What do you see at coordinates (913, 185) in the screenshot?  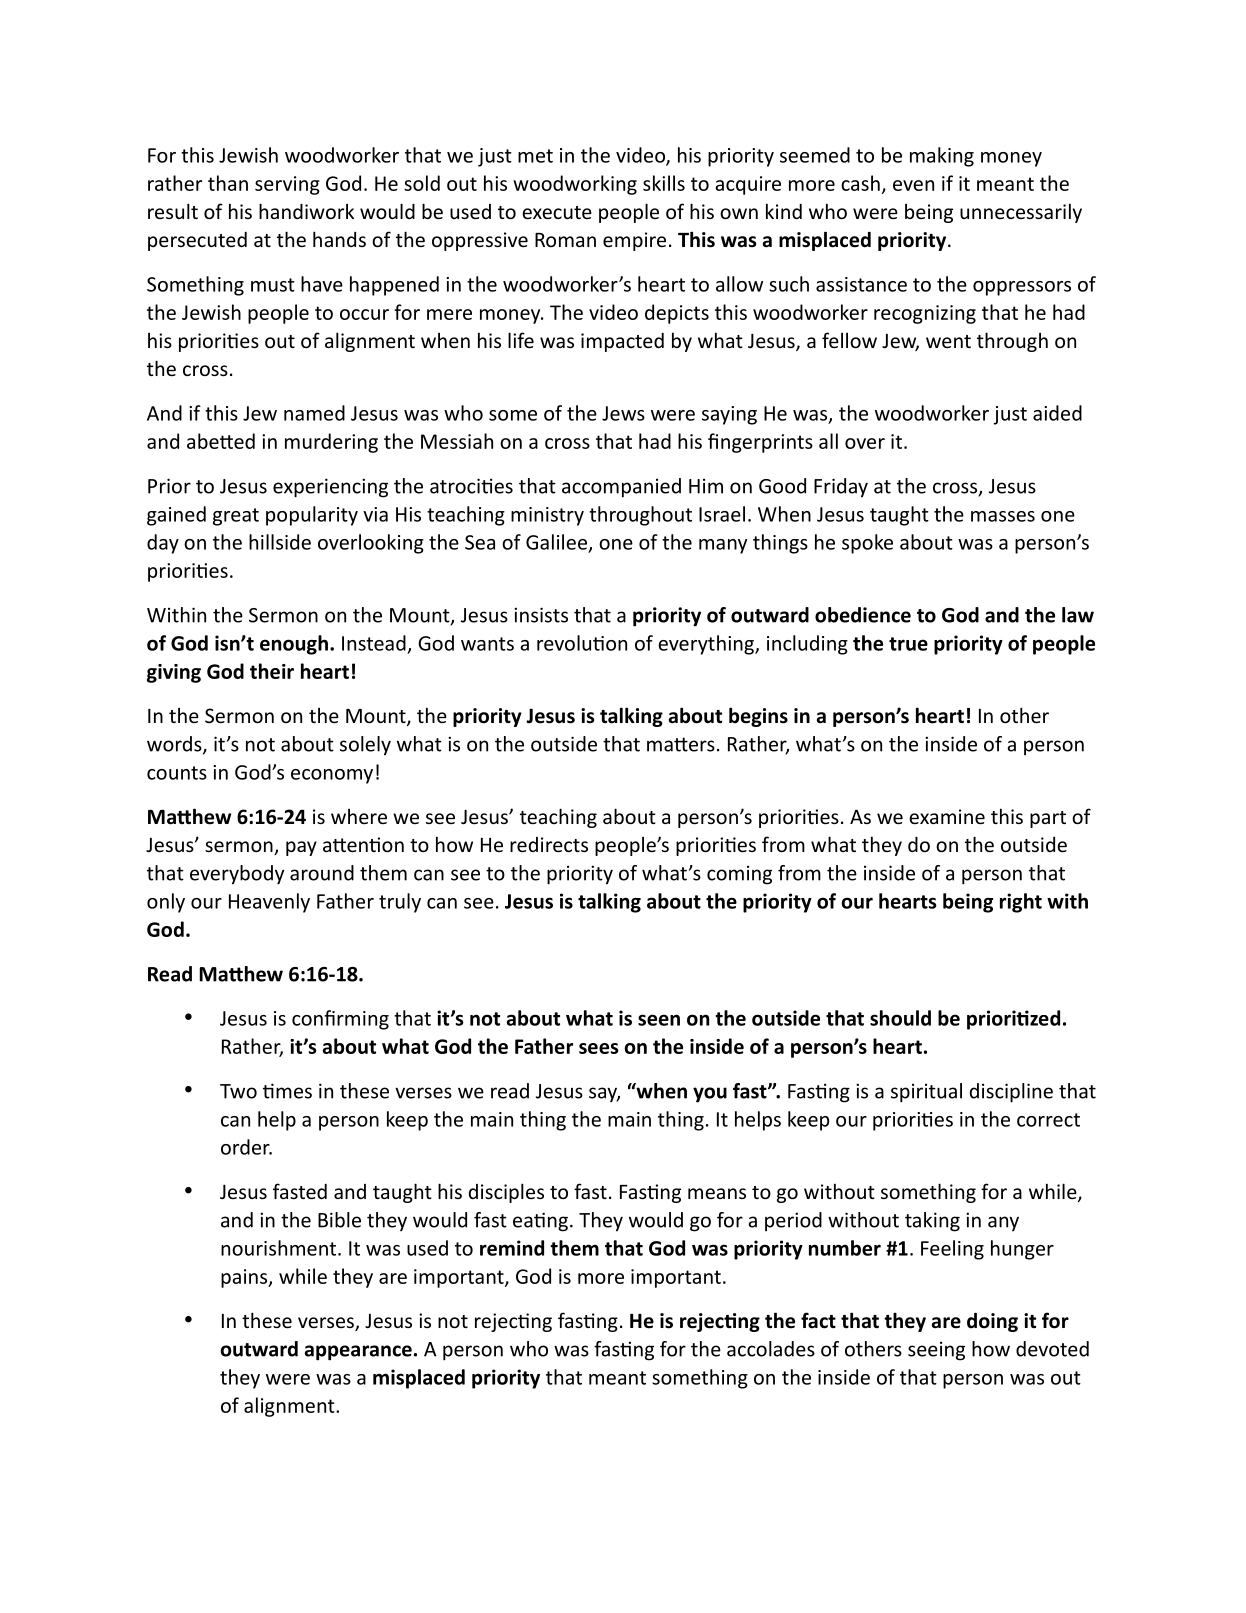 I see `even` at bounding box center [913, 185].
